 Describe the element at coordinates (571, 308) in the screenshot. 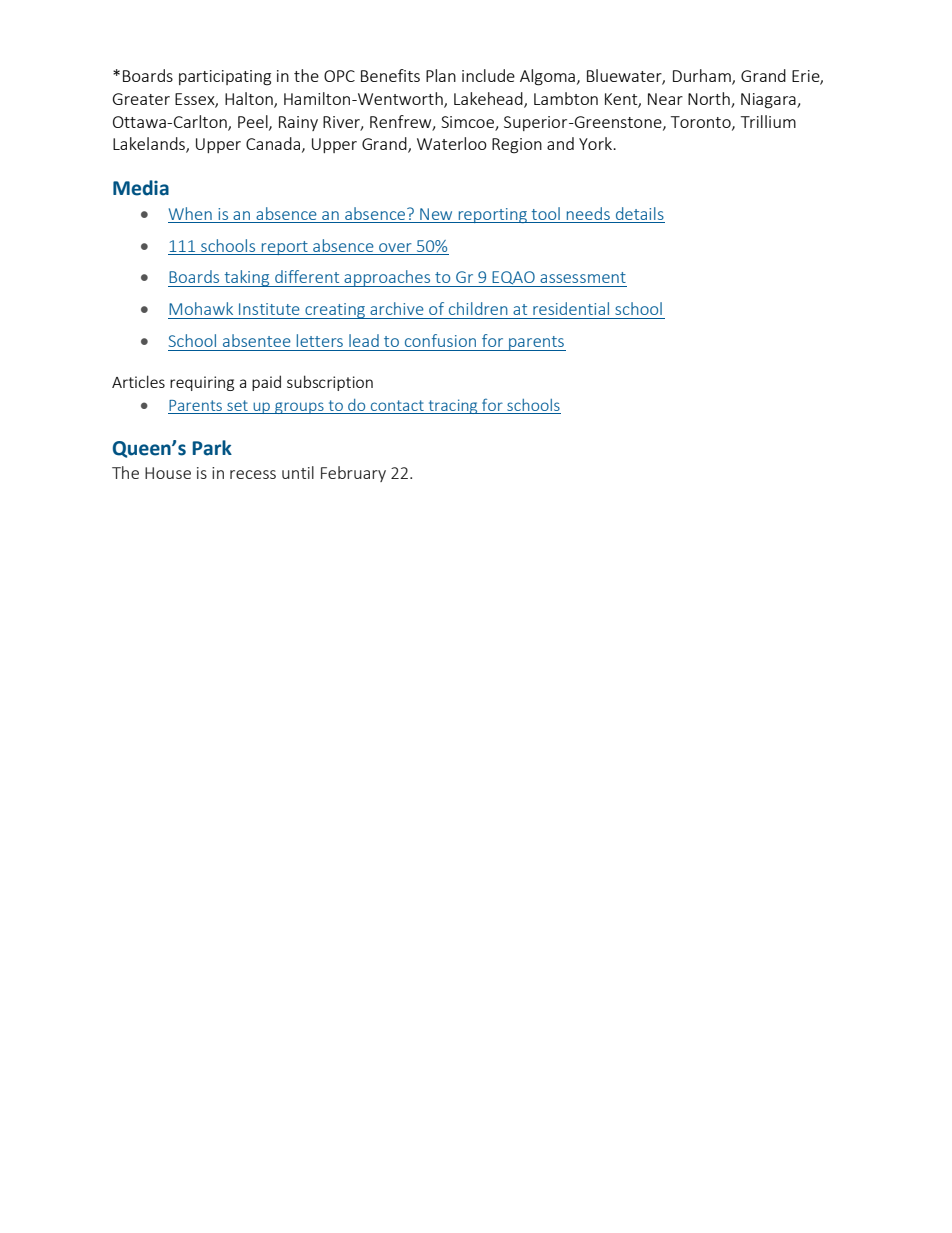

I see `residential` at that location.
